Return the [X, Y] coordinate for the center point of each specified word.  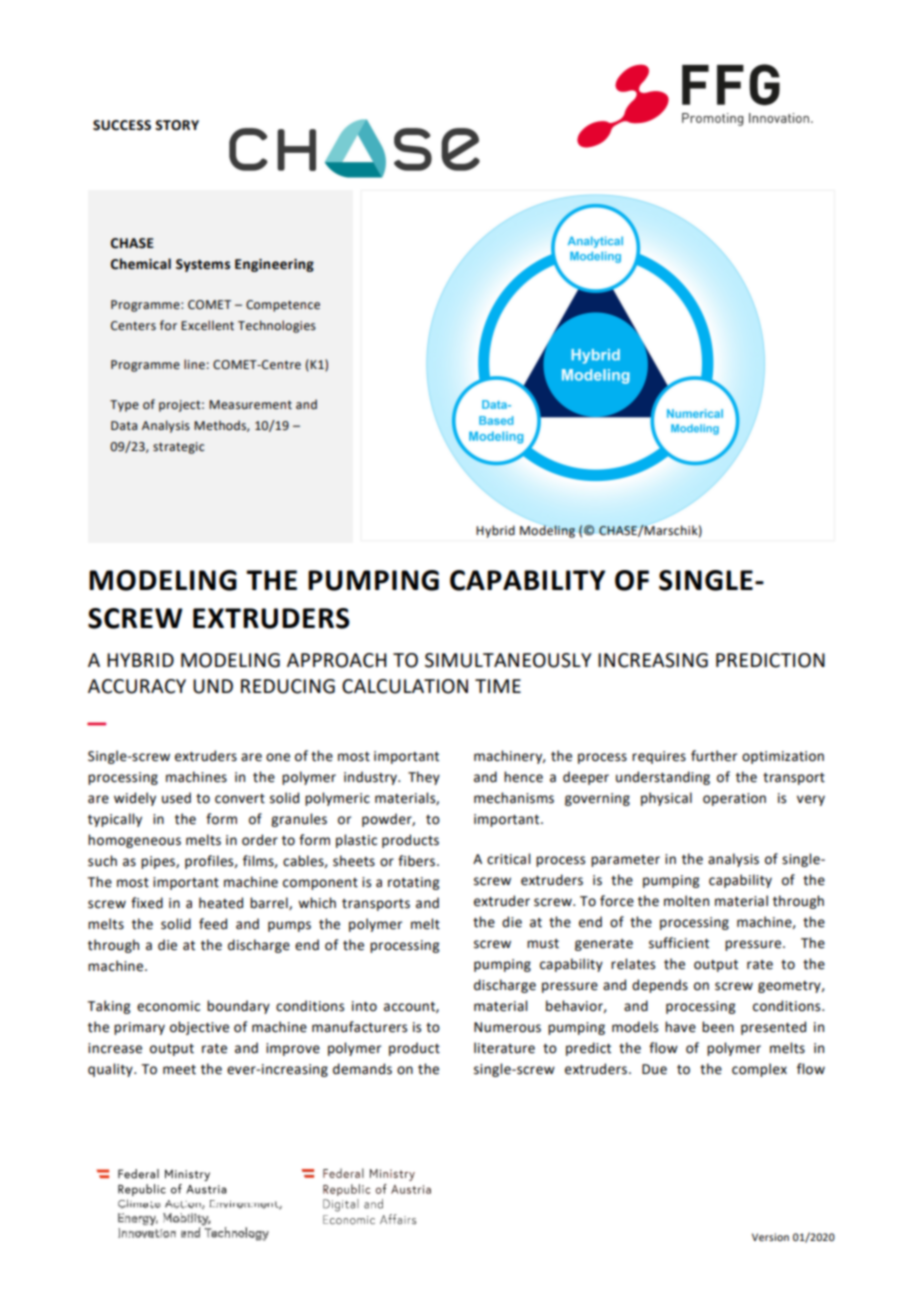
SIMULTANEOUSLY [508, 660]
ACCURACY [137, 686]
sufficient [679, 943]
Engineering [274, 265]
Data [124, 426]
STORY [177, 125]
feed [213, 924]
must [543, 944]
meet [179, 1070]
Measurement [250, 405]
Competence [283, 306]
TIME [498, 686]
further [714, 756]
